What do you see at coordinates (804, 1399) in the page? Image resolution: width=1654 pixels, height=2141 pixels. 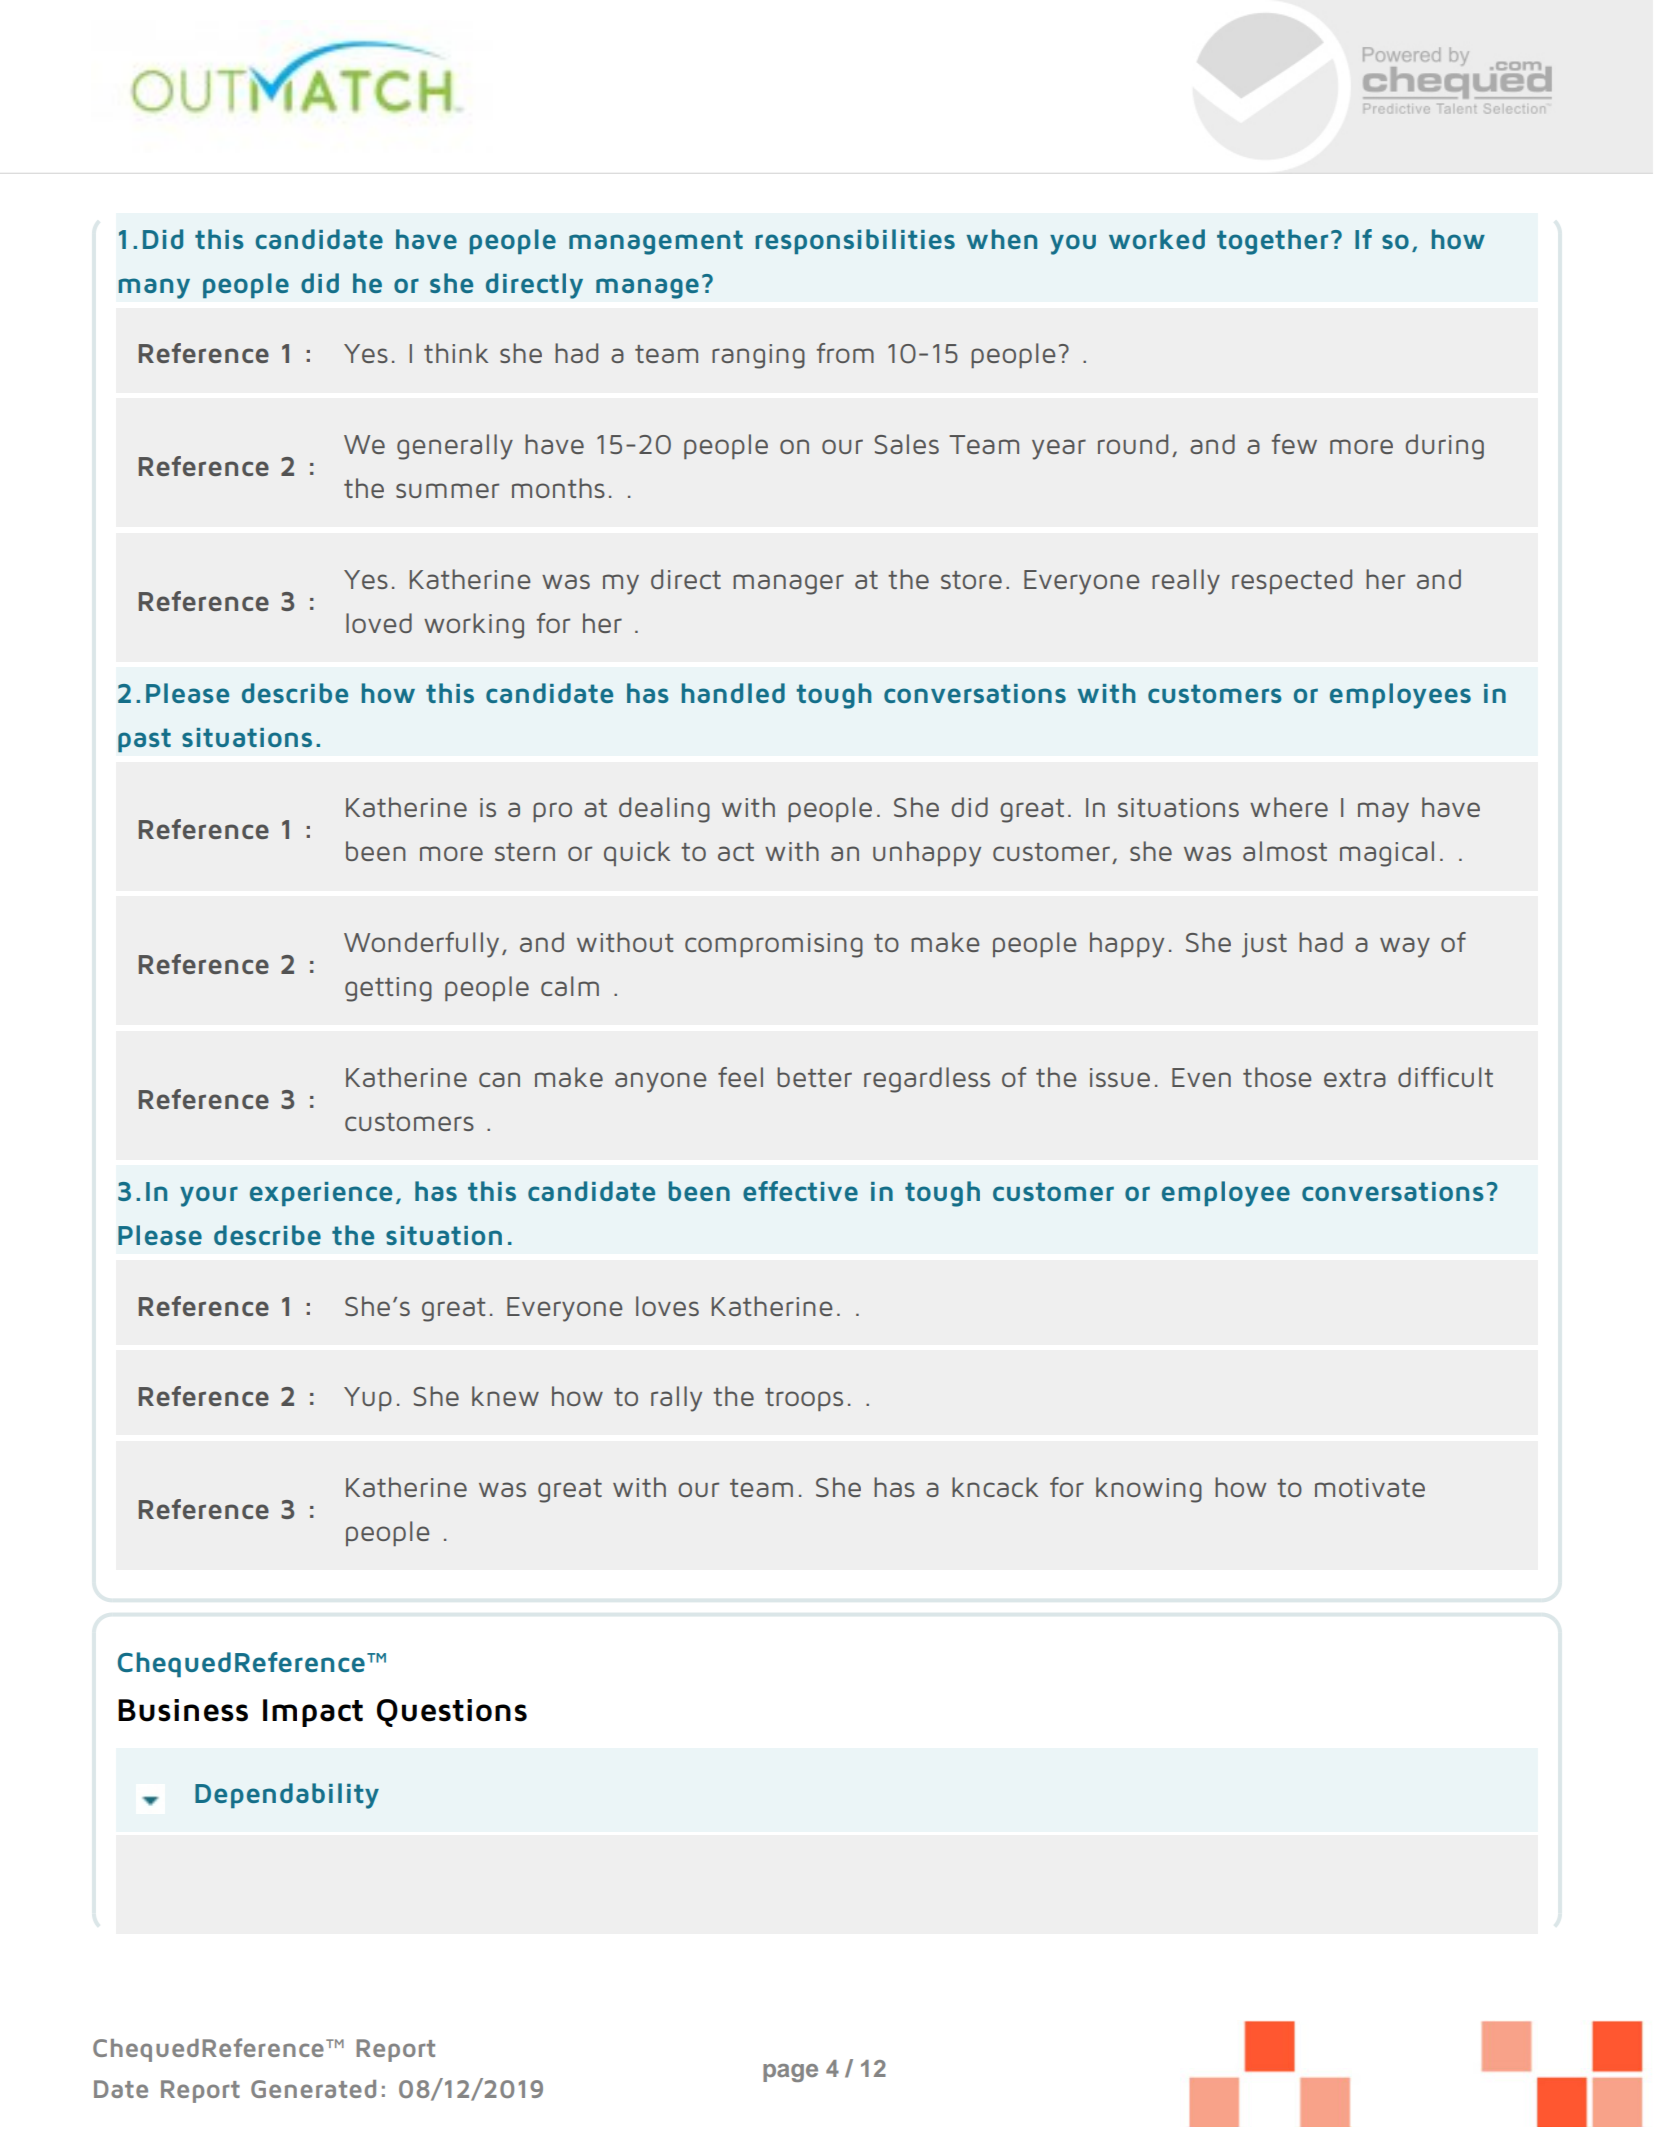 I see `troops` at bounding box center [804, 1399].
